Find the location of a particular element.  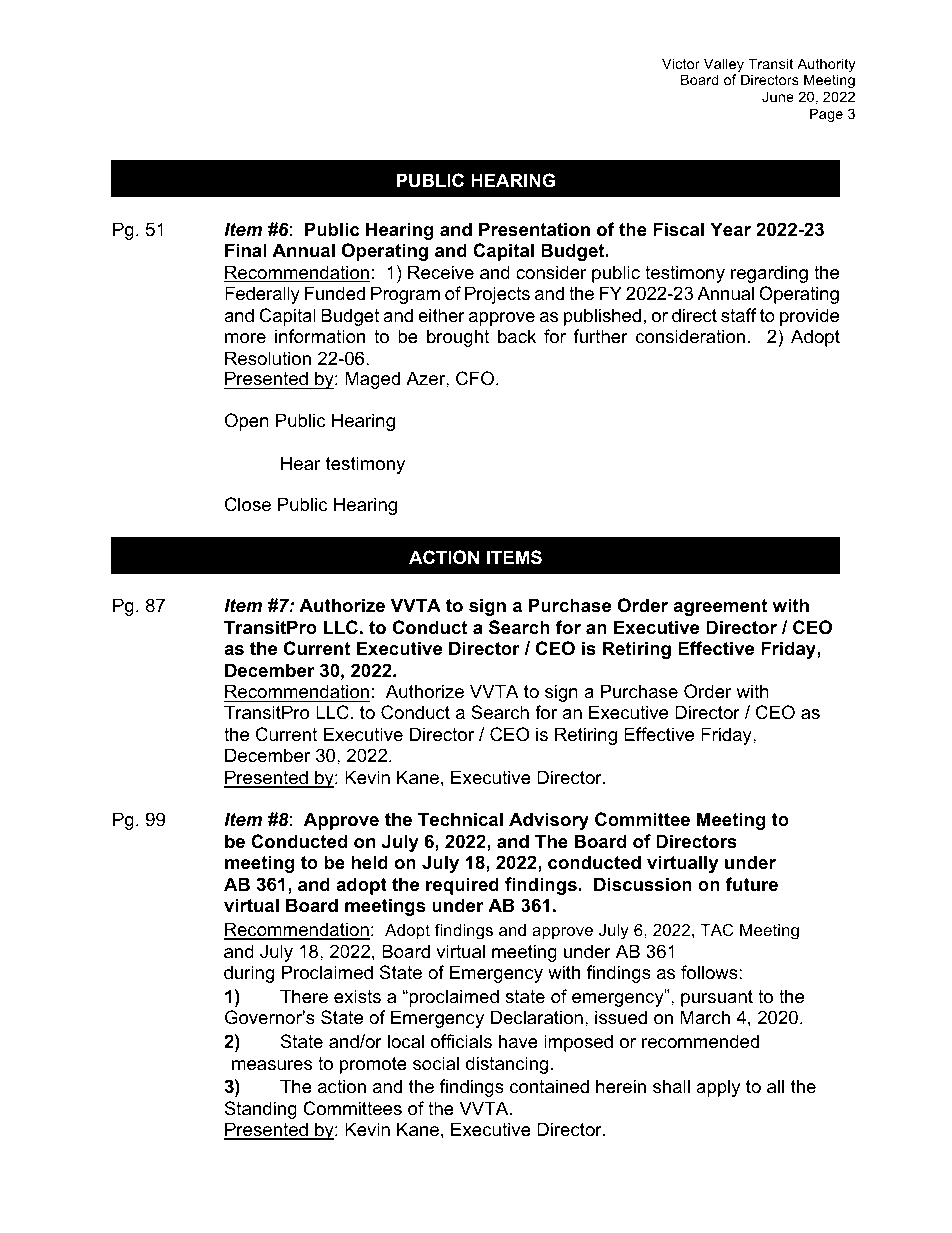

provide is located at coordinates (809, 317).
